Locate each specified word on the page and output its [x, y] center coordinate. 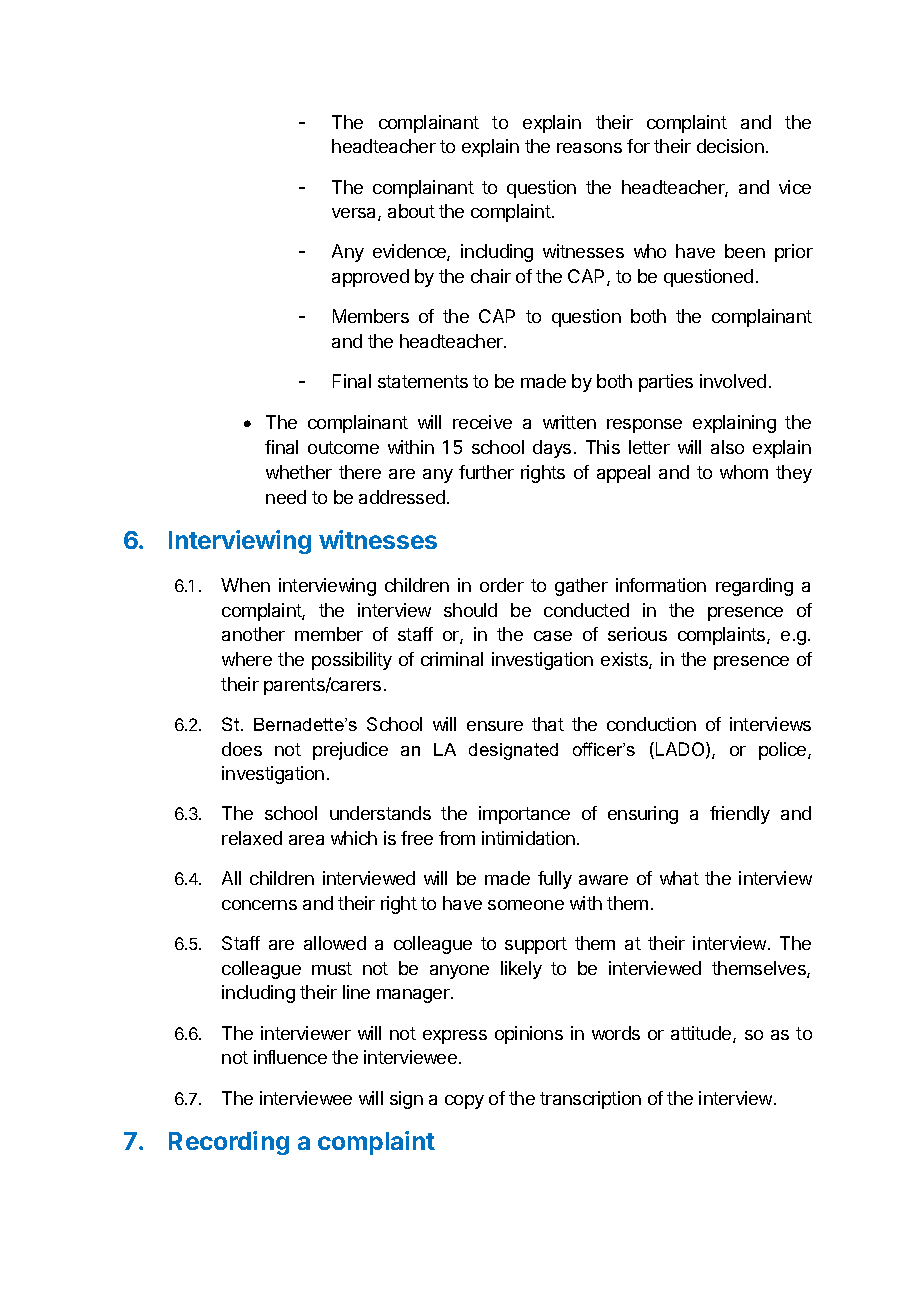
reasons [589, 148]
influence [290, 1057]
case [553, 636]
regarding [754, 587]
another [253, 634]
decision [730, 146]
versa [355, 214]
